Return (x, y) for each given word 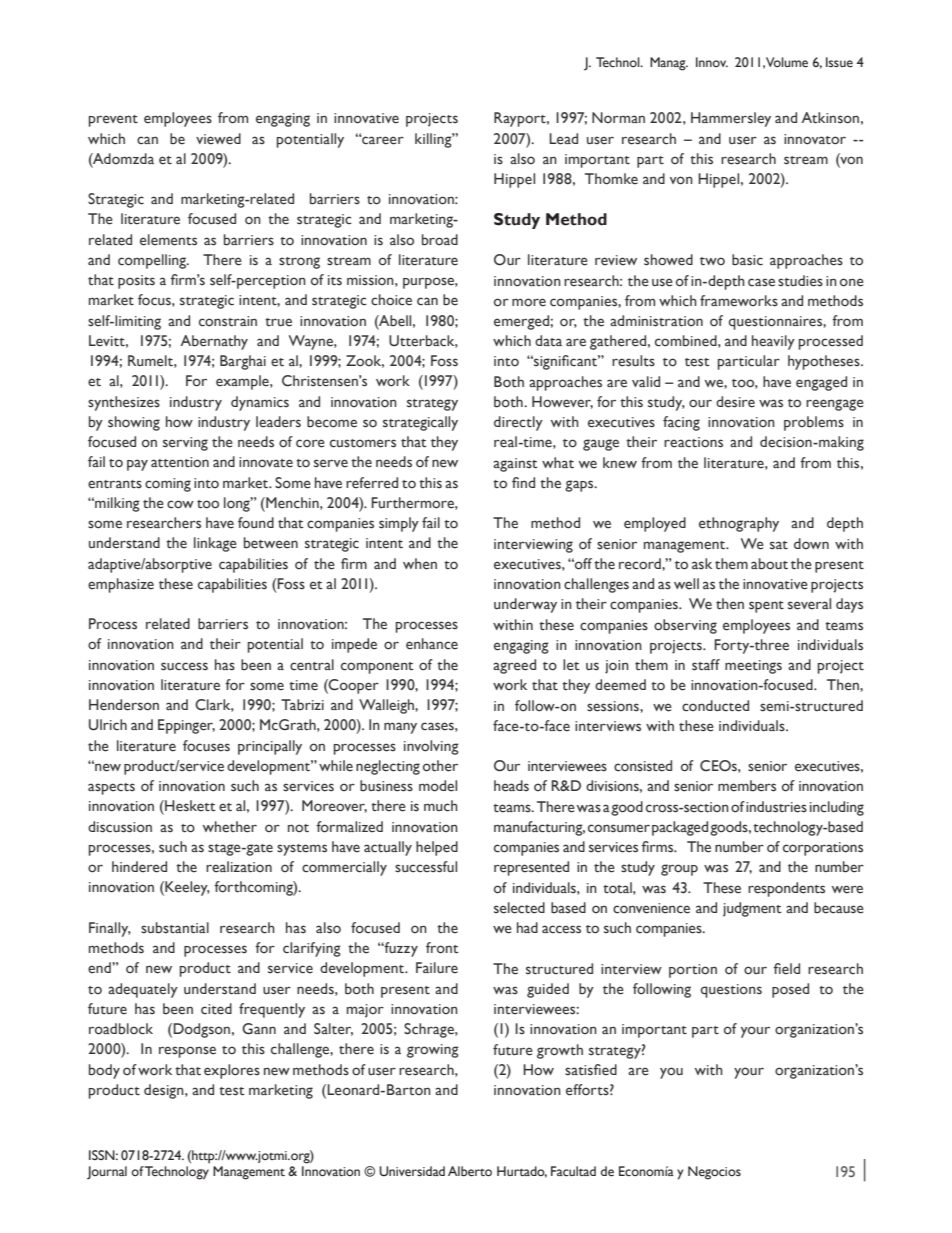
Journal (107, 1172)
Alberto (470, 1171)
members (747, 786)
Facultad (573, 1171)
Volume (787, 62)
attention (180, 462)
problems (814, 423)
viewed (218, 139)
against (515, 465)
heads (511, 786)
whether (230, 827)
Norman (618, 117)
